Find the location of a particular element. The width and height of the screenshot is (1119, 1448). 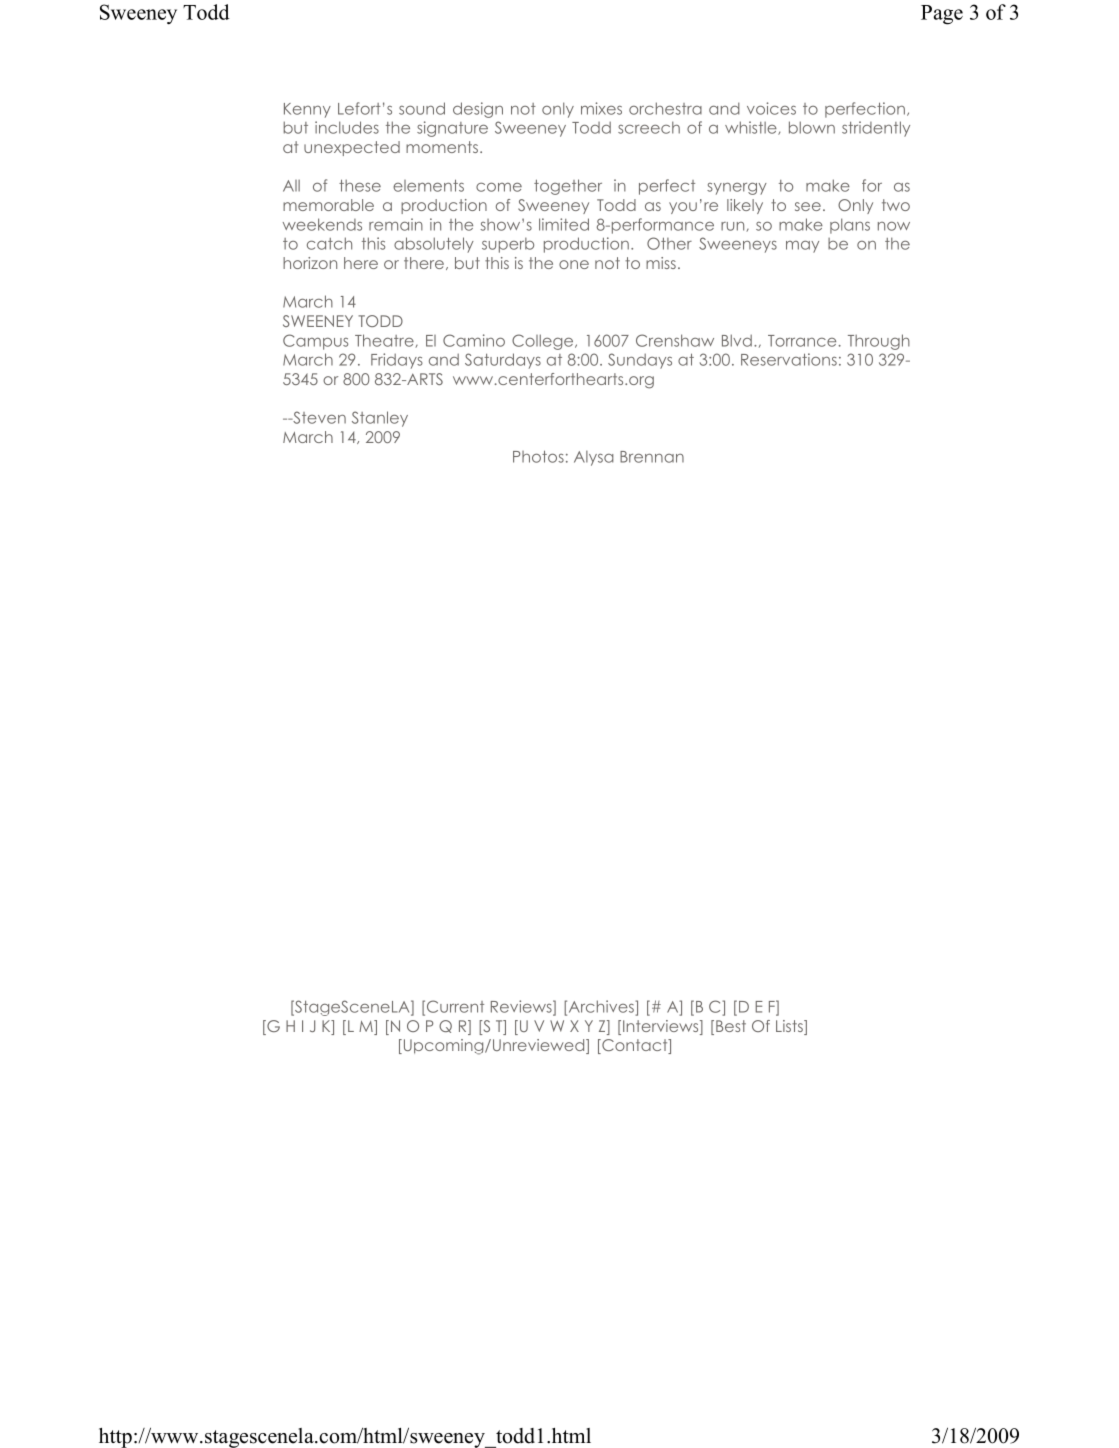

Alysa is located at coordinates (594, 458).
